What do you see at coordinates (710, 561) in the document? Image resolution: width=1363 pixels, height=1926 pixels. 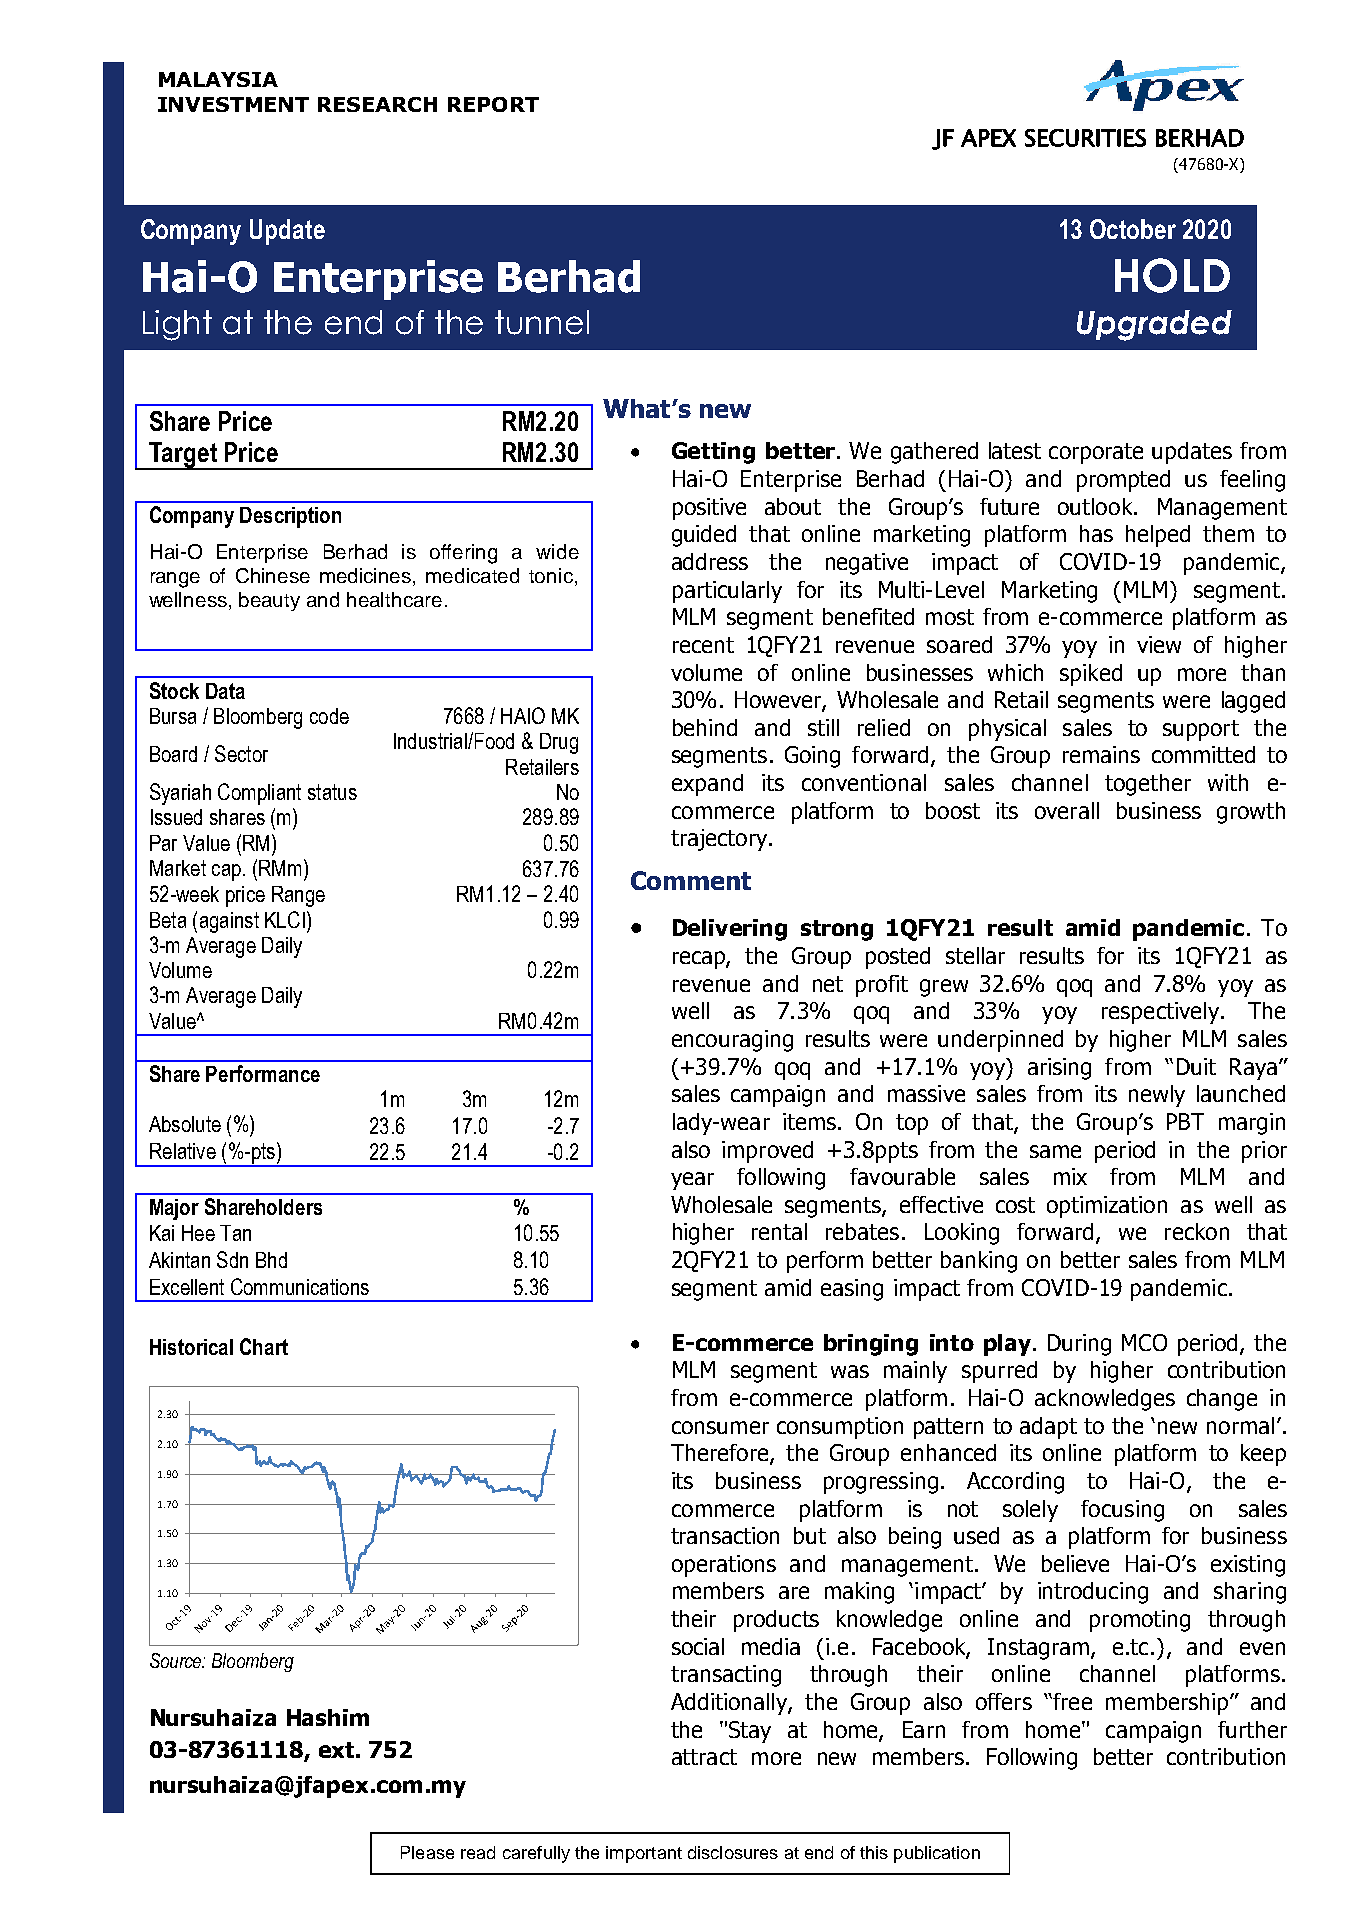 I see `address` at bounding box center [710, 561].
